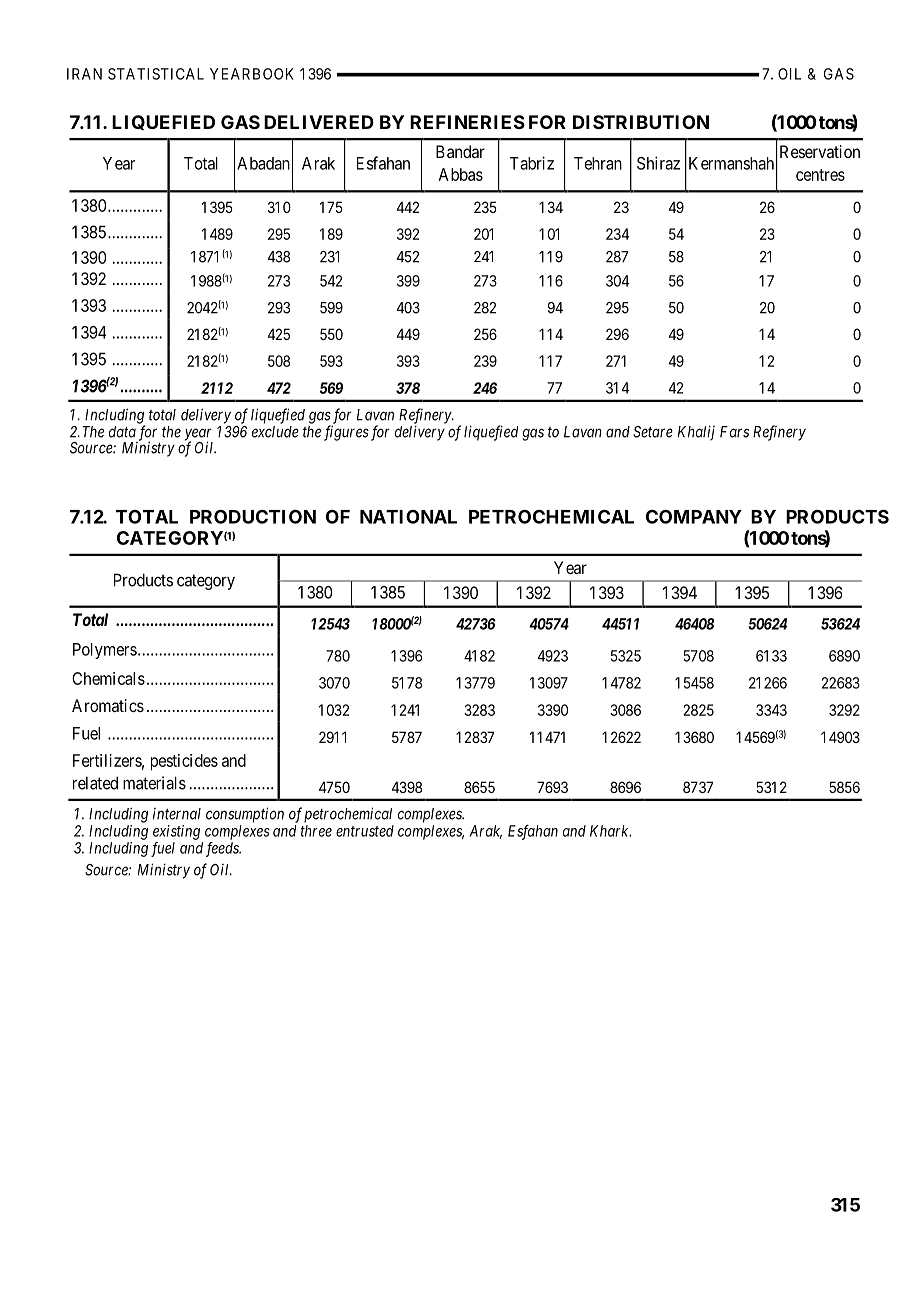 Image resolution: width=924 pixels, height=1308 pixels. Describe the element at coordinates (316, 831) in the page. I see `three` at that location.
